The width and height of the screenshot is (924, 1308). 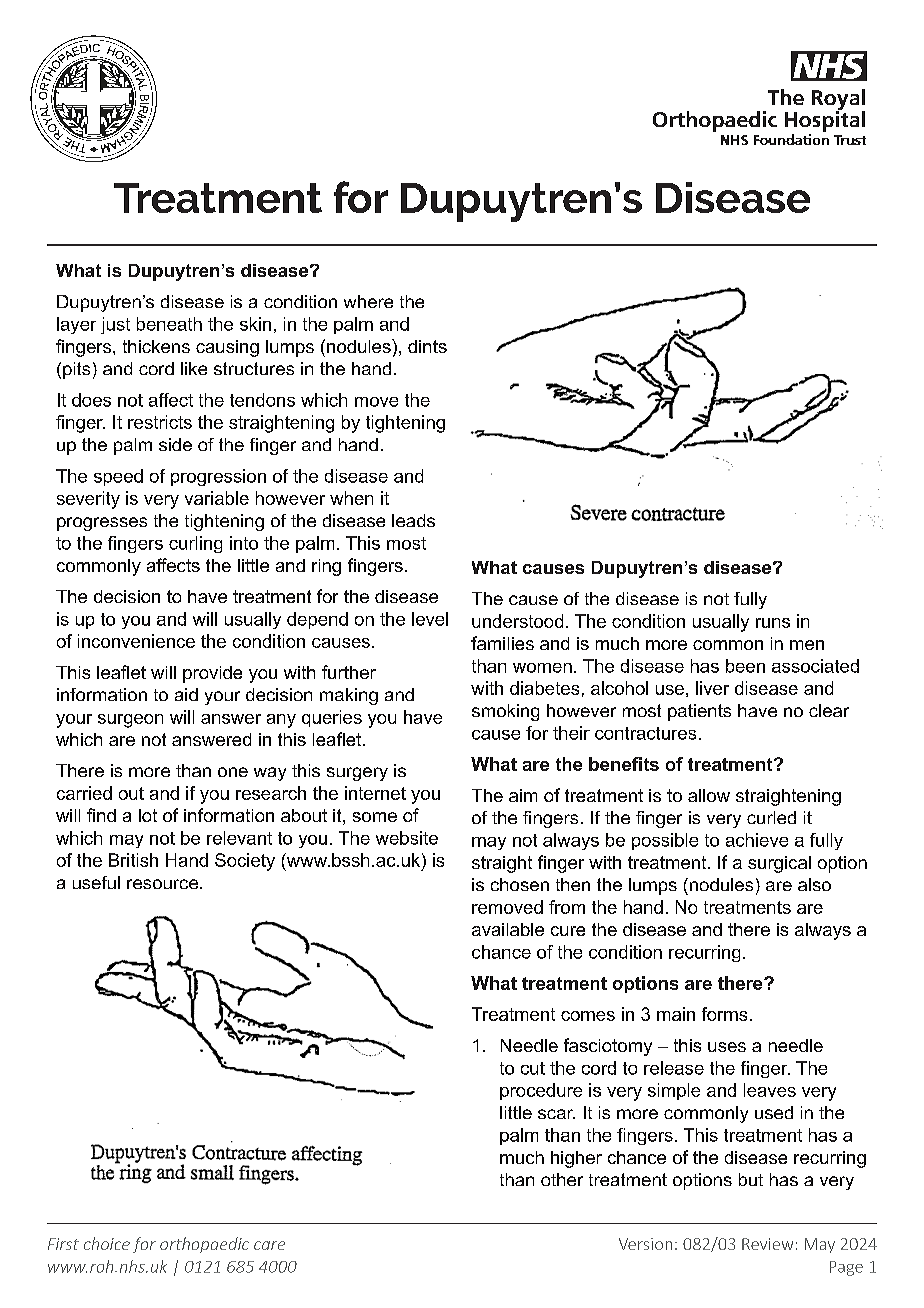 I want to click on available, so click(x=508, y=929).
